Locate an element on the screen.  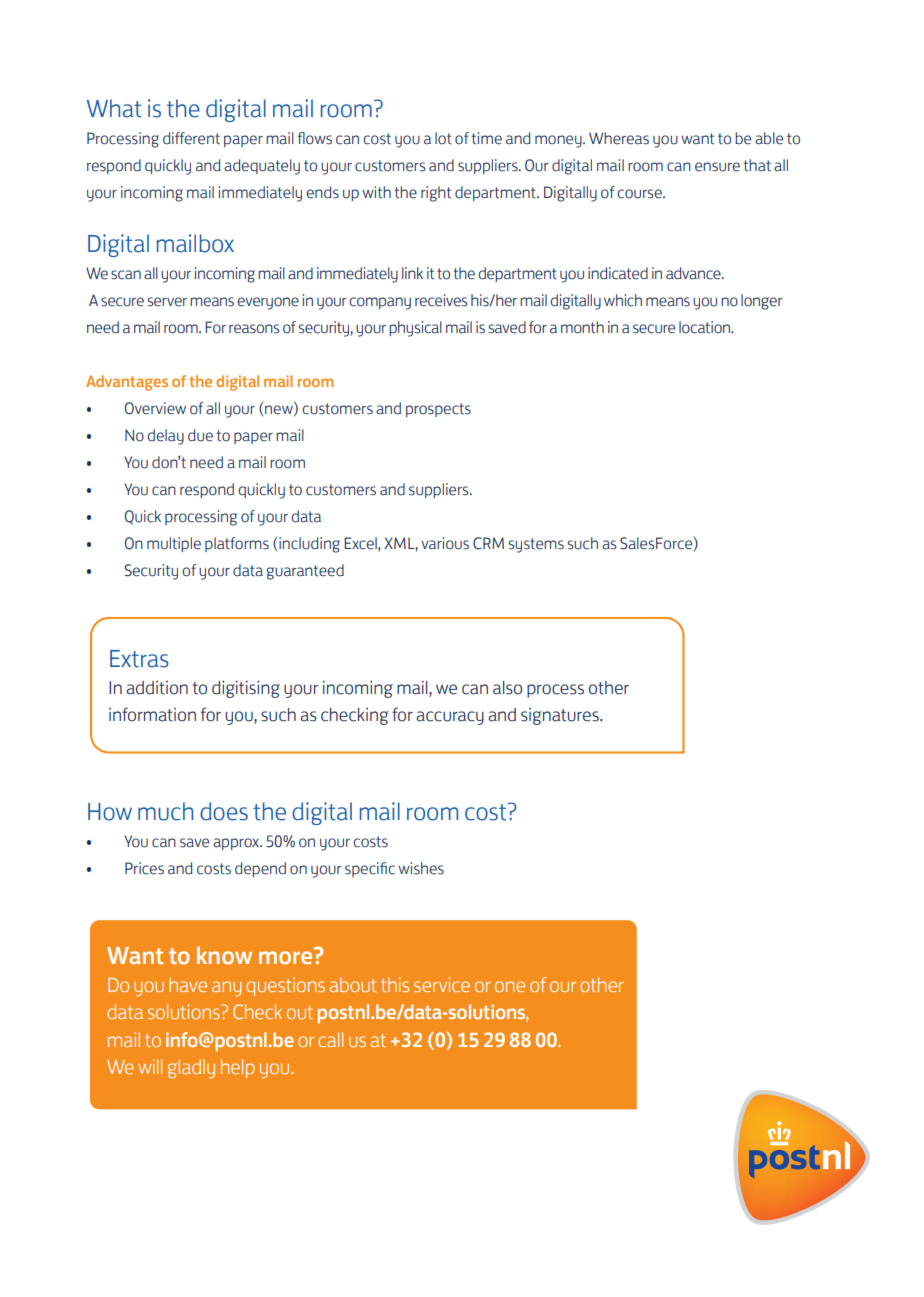
multiple is located at coordinates (174, 544).
